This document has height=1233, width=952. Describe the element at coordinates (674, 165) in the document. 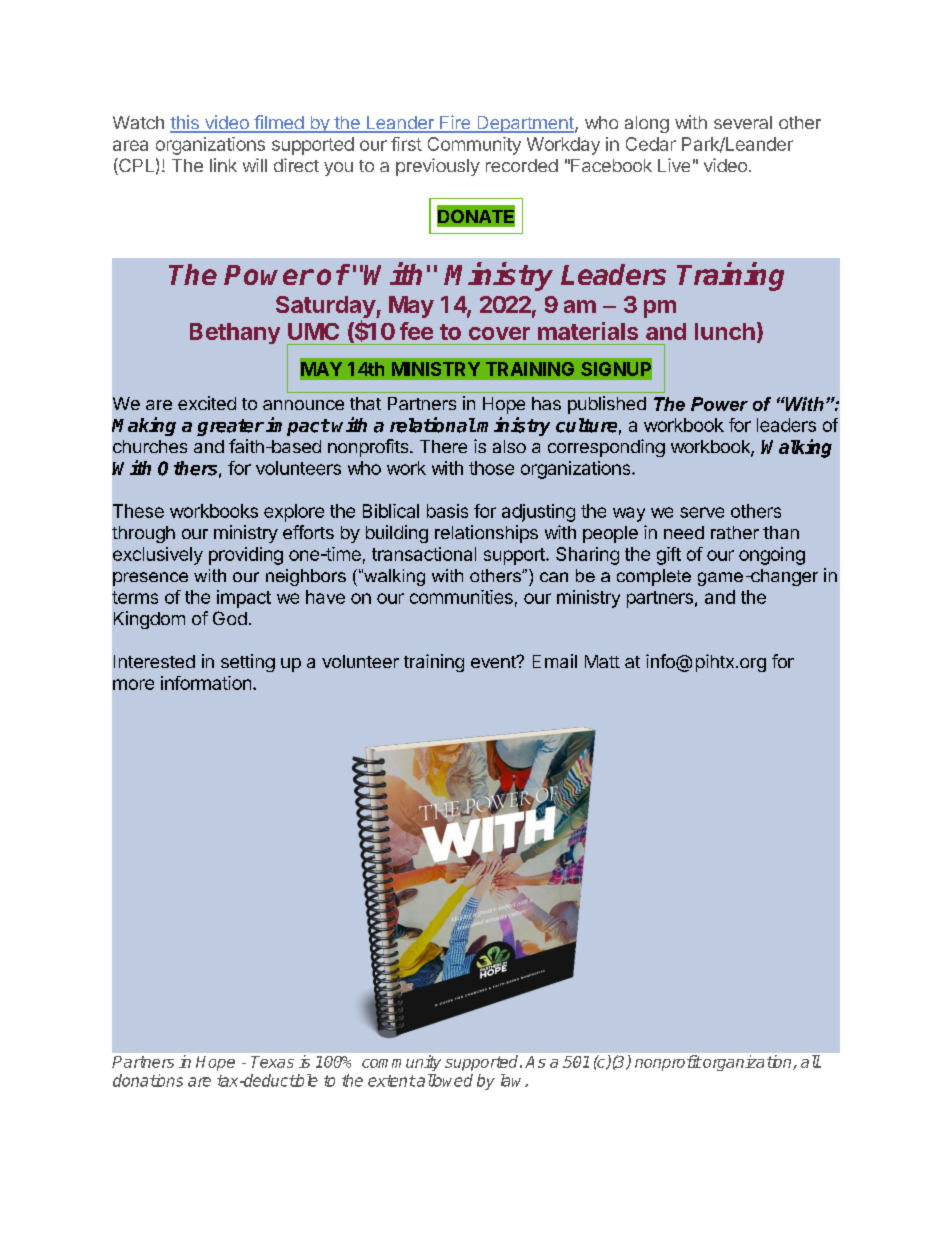

I see `Live` at that location.
